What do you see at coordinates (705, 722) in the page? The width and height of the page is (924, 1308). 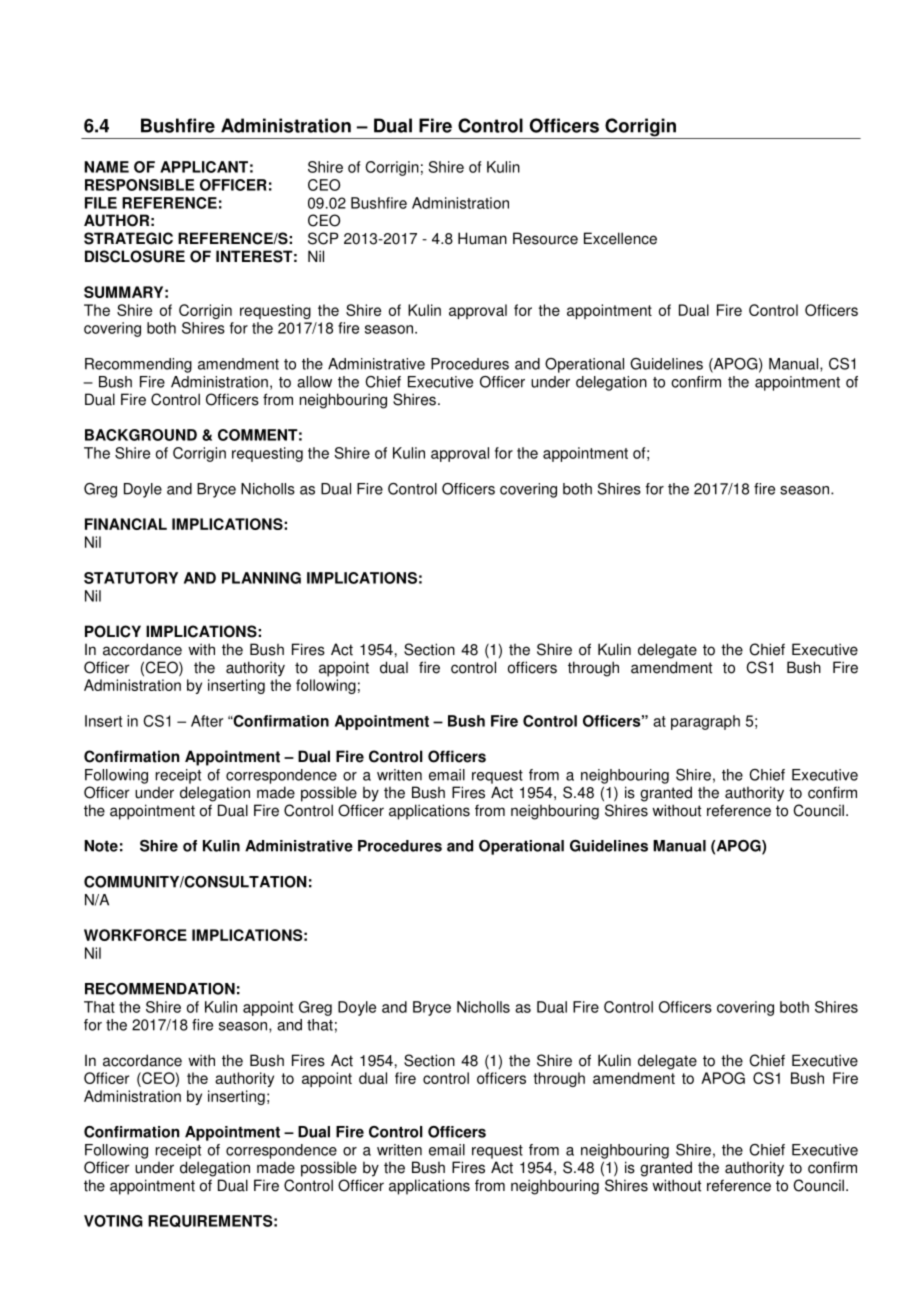 I see `paragraph` at bounding box center [705, 722].
